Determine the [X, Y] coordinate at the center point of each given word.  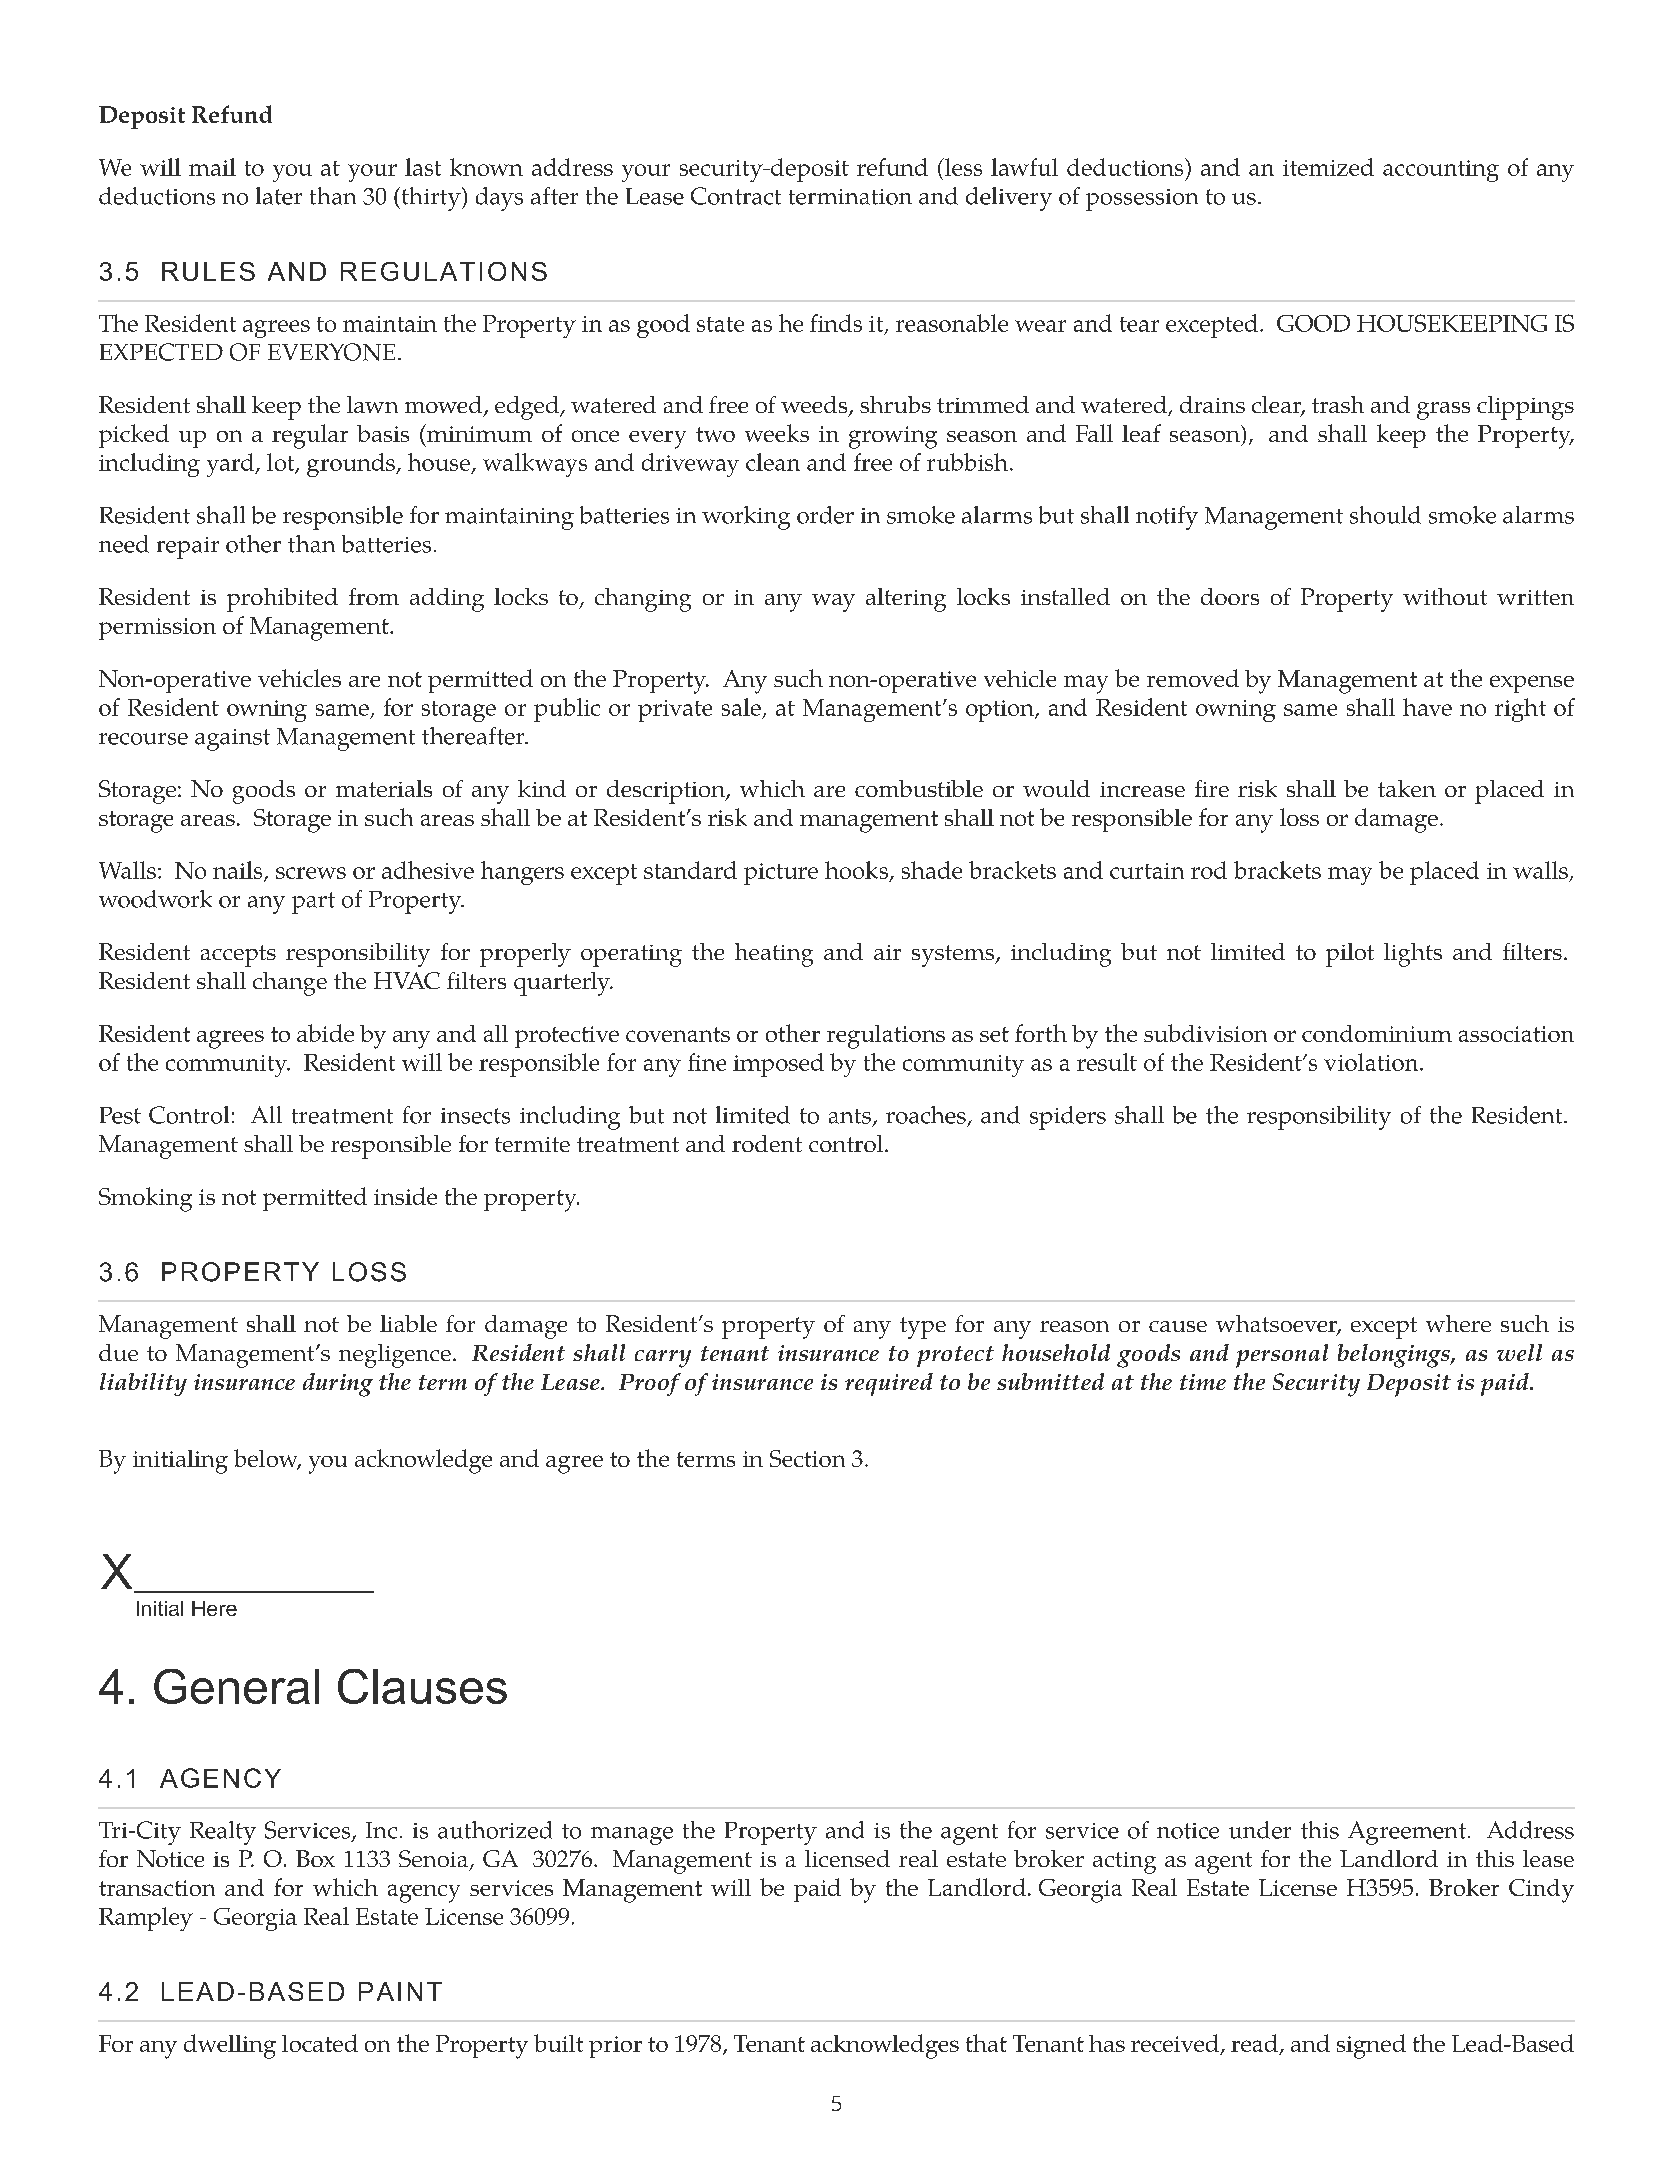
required [889, 1384]
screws [311, 873]
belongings [1395, 1356]
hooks [856, 870]
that [986, 2043]
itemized [1328, 167]
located [320, 2043]
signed [1371, 2046]
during [338, 1385]
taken [1407, 788]
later [279, 196]
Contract [736, 196]
